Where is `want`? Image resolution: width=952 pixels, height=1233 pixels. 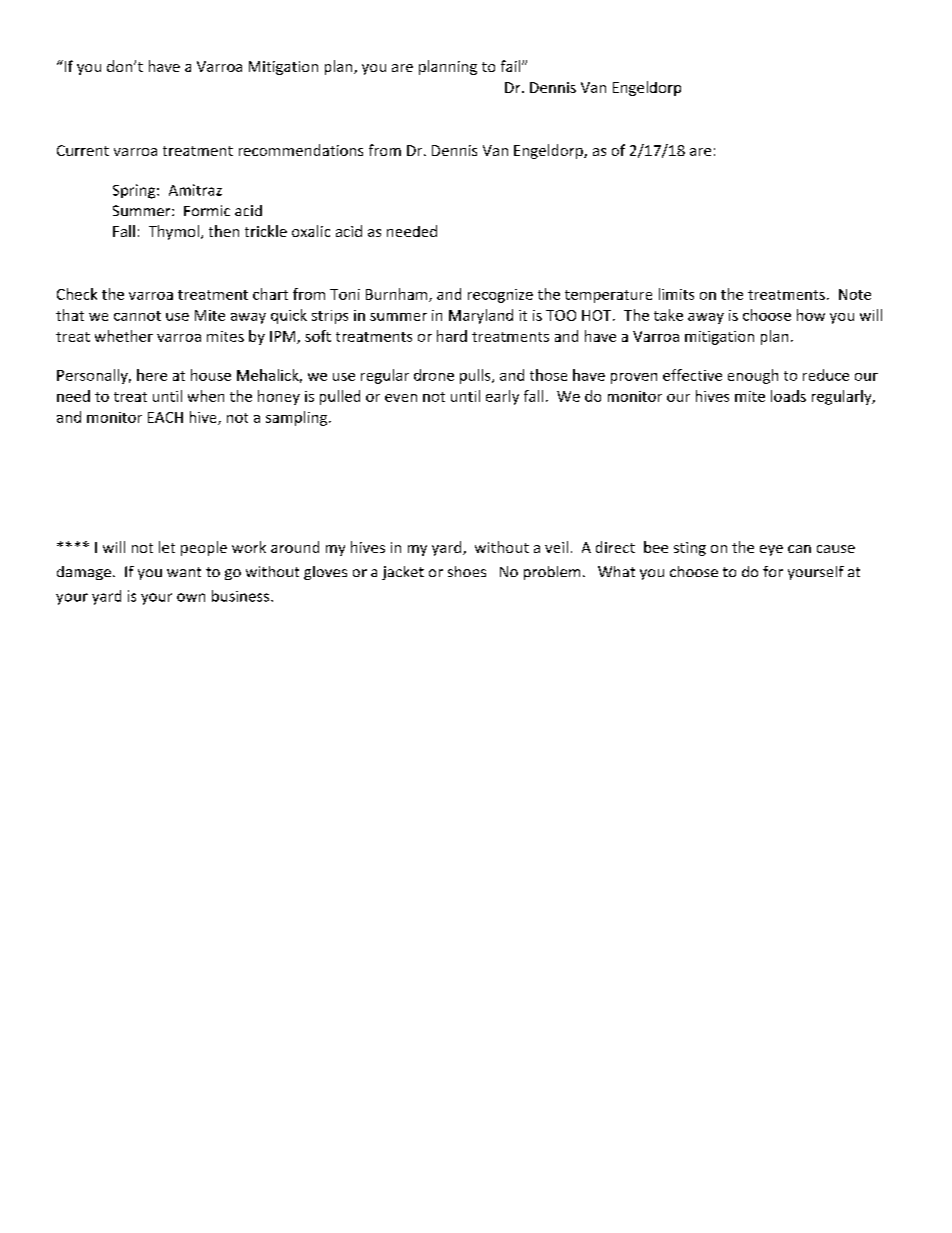
want is located at coordinates (184, 572).
